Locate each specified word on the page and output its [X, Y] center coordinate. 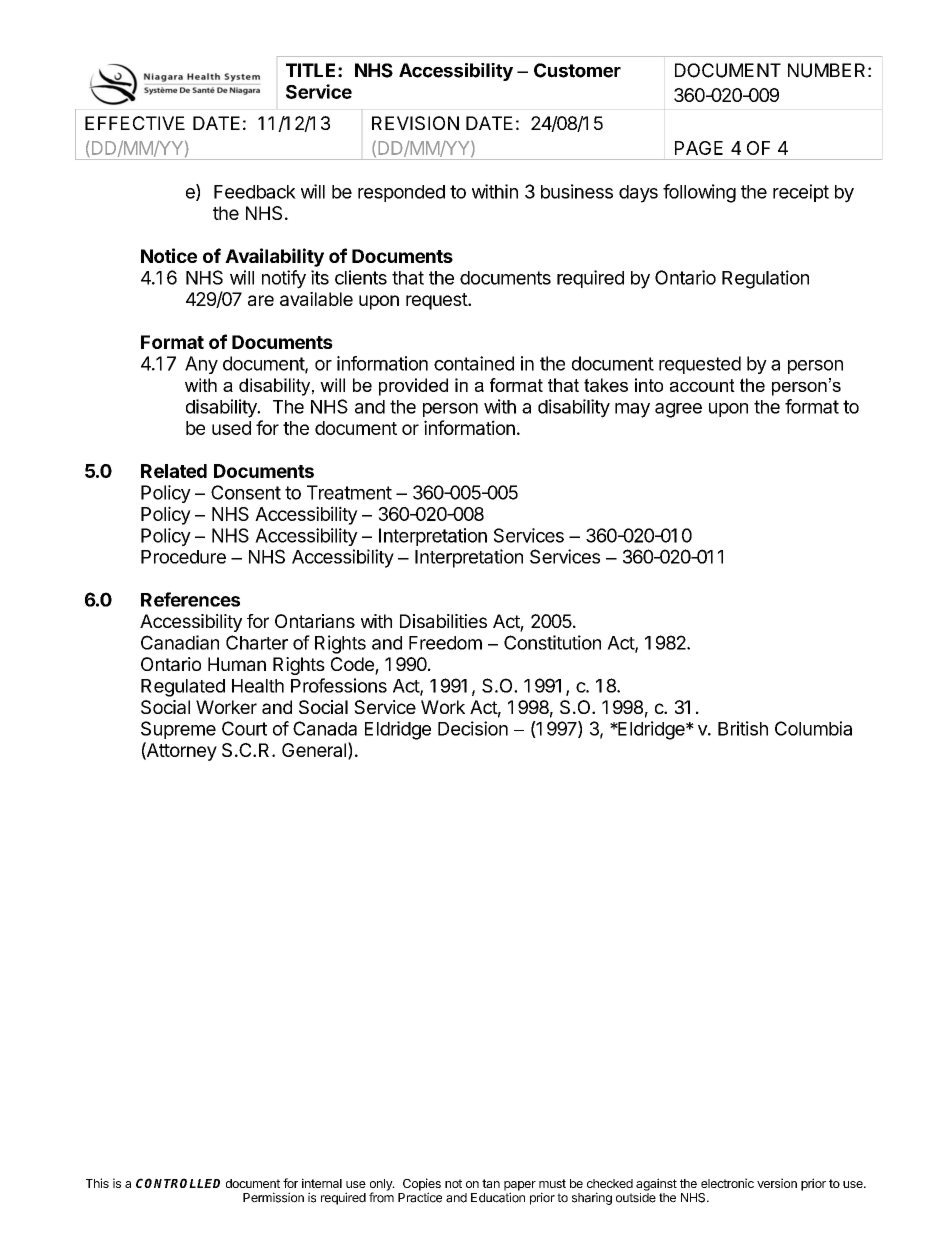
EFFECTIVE [135, 123]
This [97, 1183]
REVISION [415, 123]
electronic [727, 1183]
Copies [422, 1185]
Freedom [445, 643]
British [743, 728]
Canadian [180, 642]
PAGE [699, 148]
